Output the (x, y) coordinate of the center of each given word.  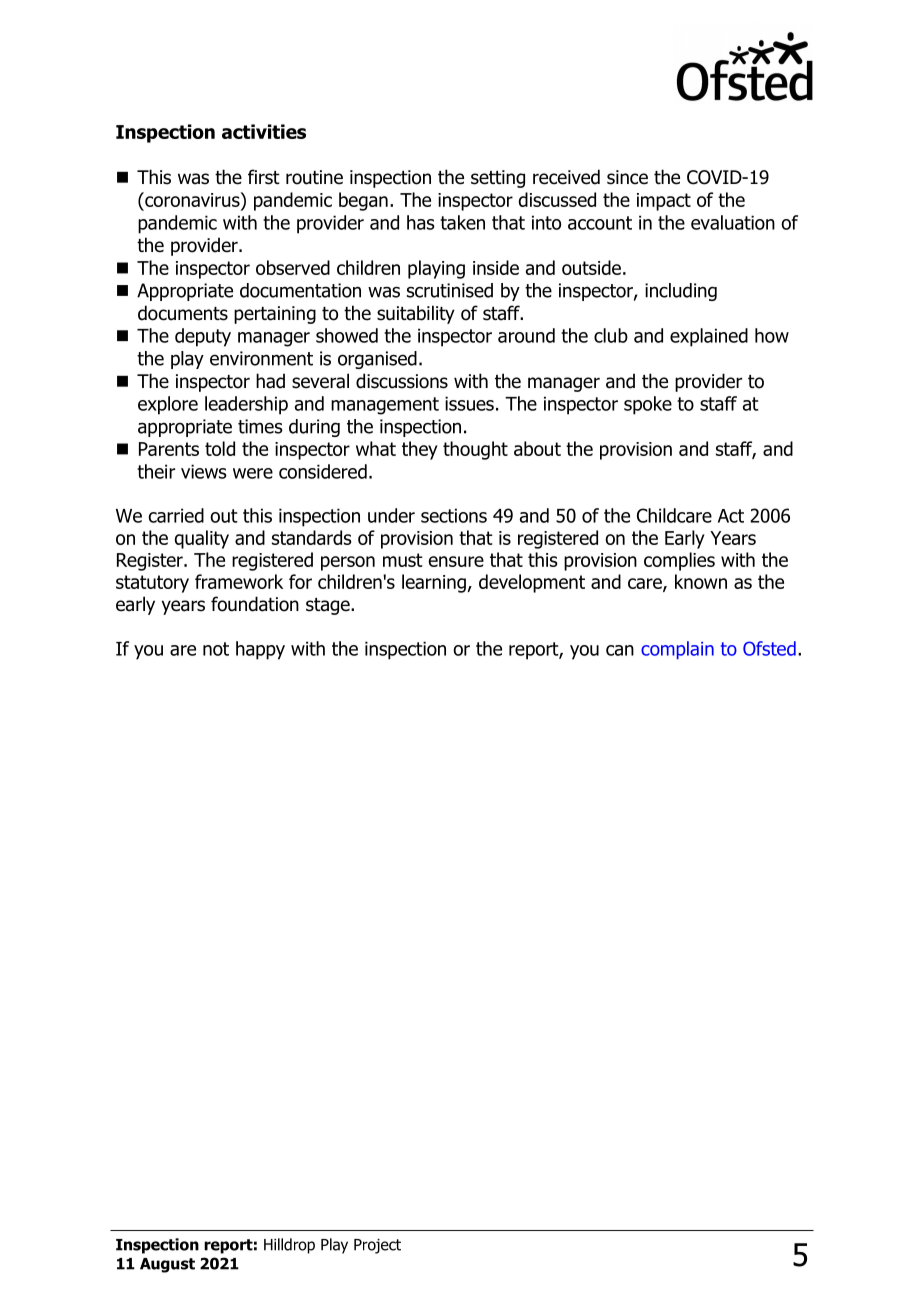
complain (677, 650)
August (167, 1265)
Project (377, 1246)
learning (434, 583)
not (216, 649)
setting (498, 179)
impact (664, 202)
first (264, 177)
